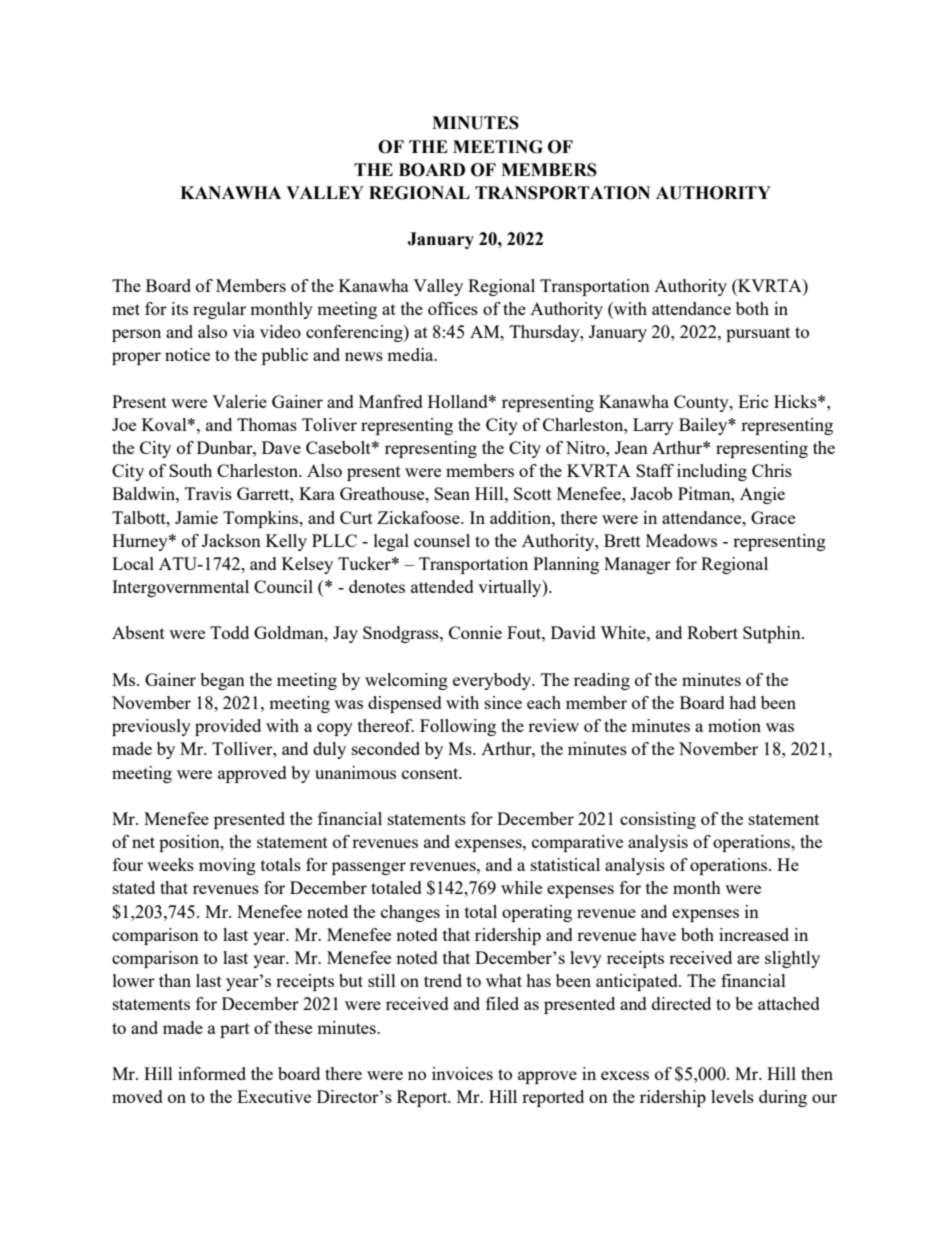 The width and height of the page is (952, 1233). What do you see at coordinates (442, 586) in the page?
I see `attended` at bounding box center [442, 586].
